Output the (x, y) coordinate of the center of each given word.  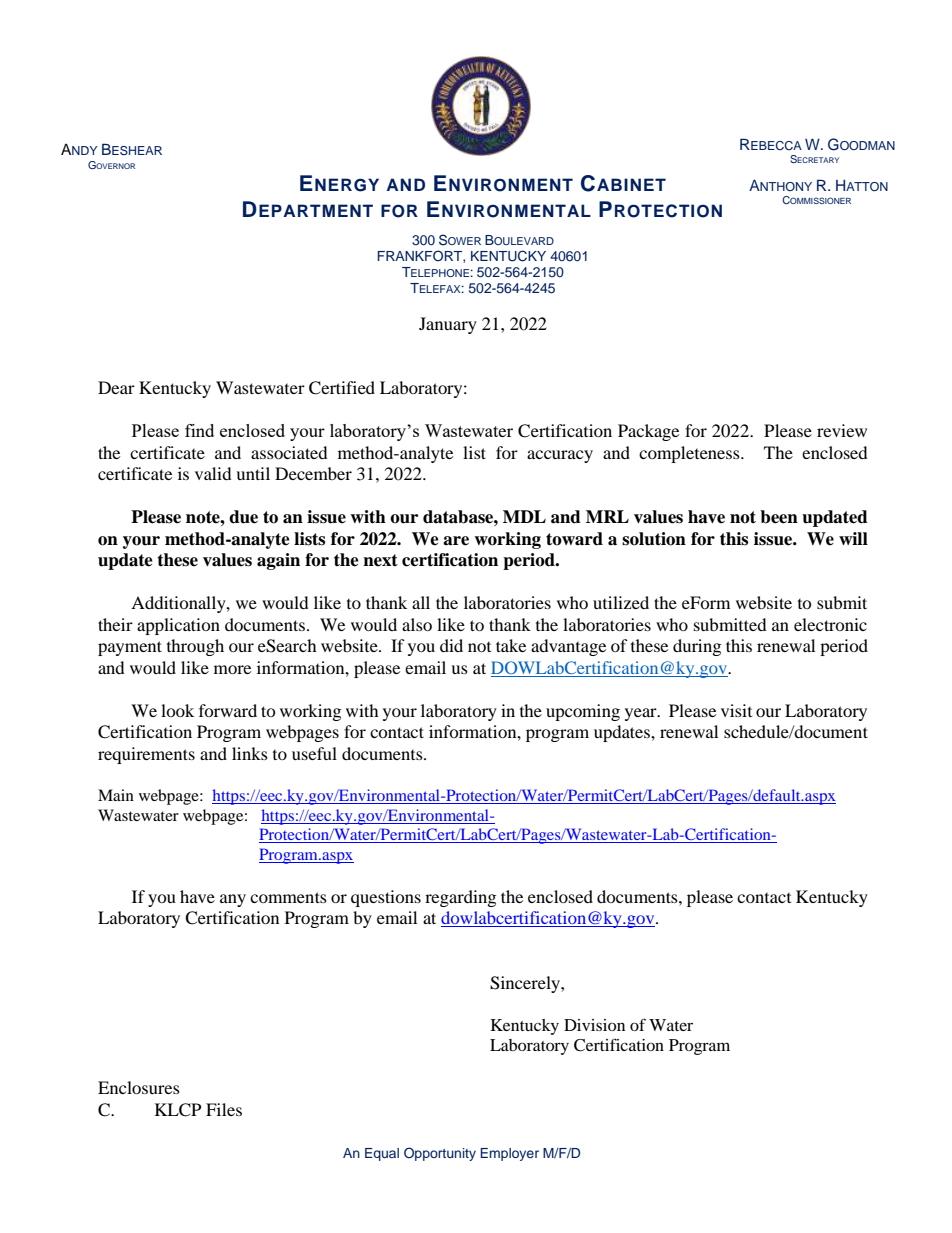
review (842, 430)
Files (224, 1109)
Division (594, 1025)
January (448, 325)
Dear (116, 387)
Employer (509, 1154)
